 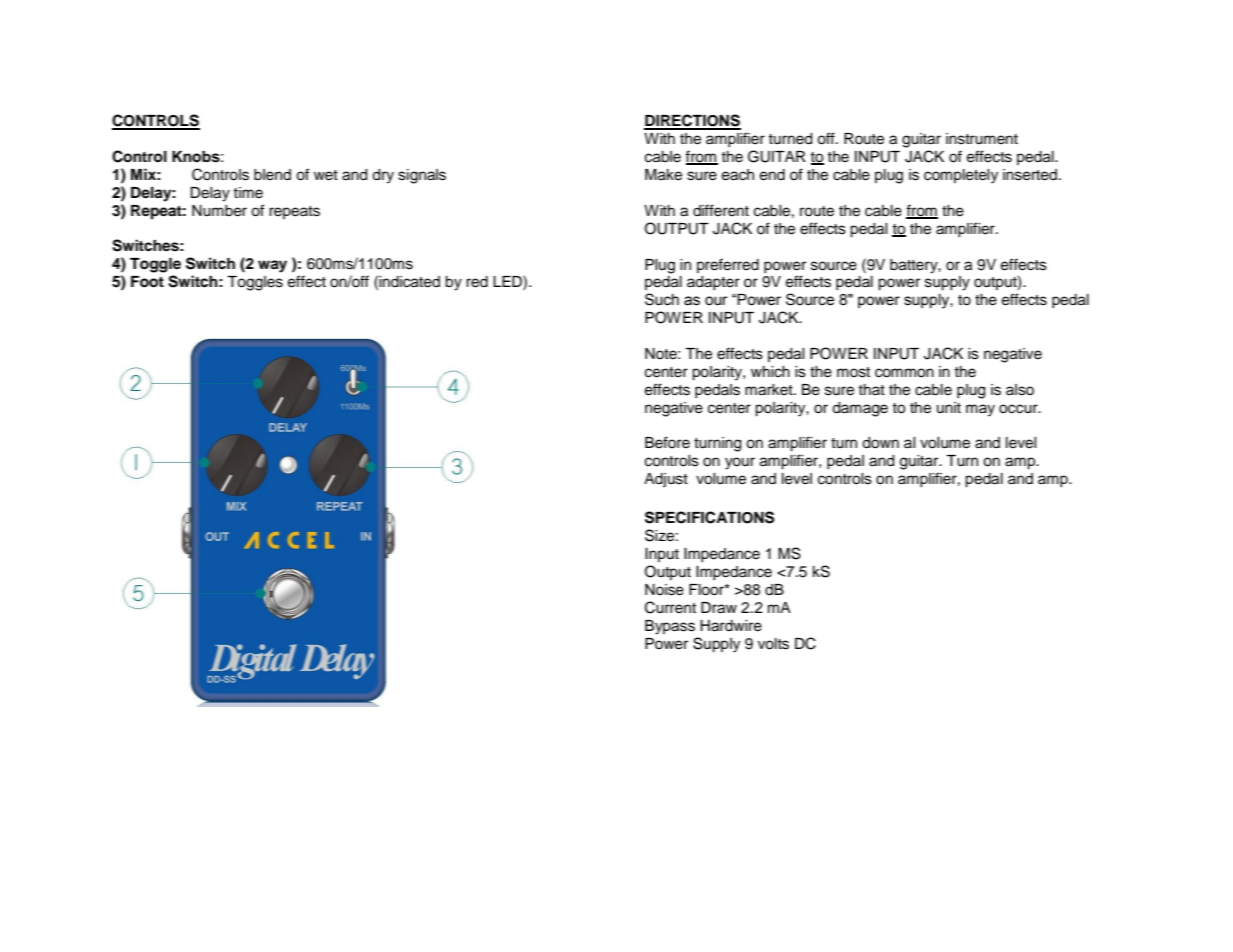 What do you see at coordinates (670, 627) in the screenshot?
I see `Bypass` at bounding box center [670, 627].
